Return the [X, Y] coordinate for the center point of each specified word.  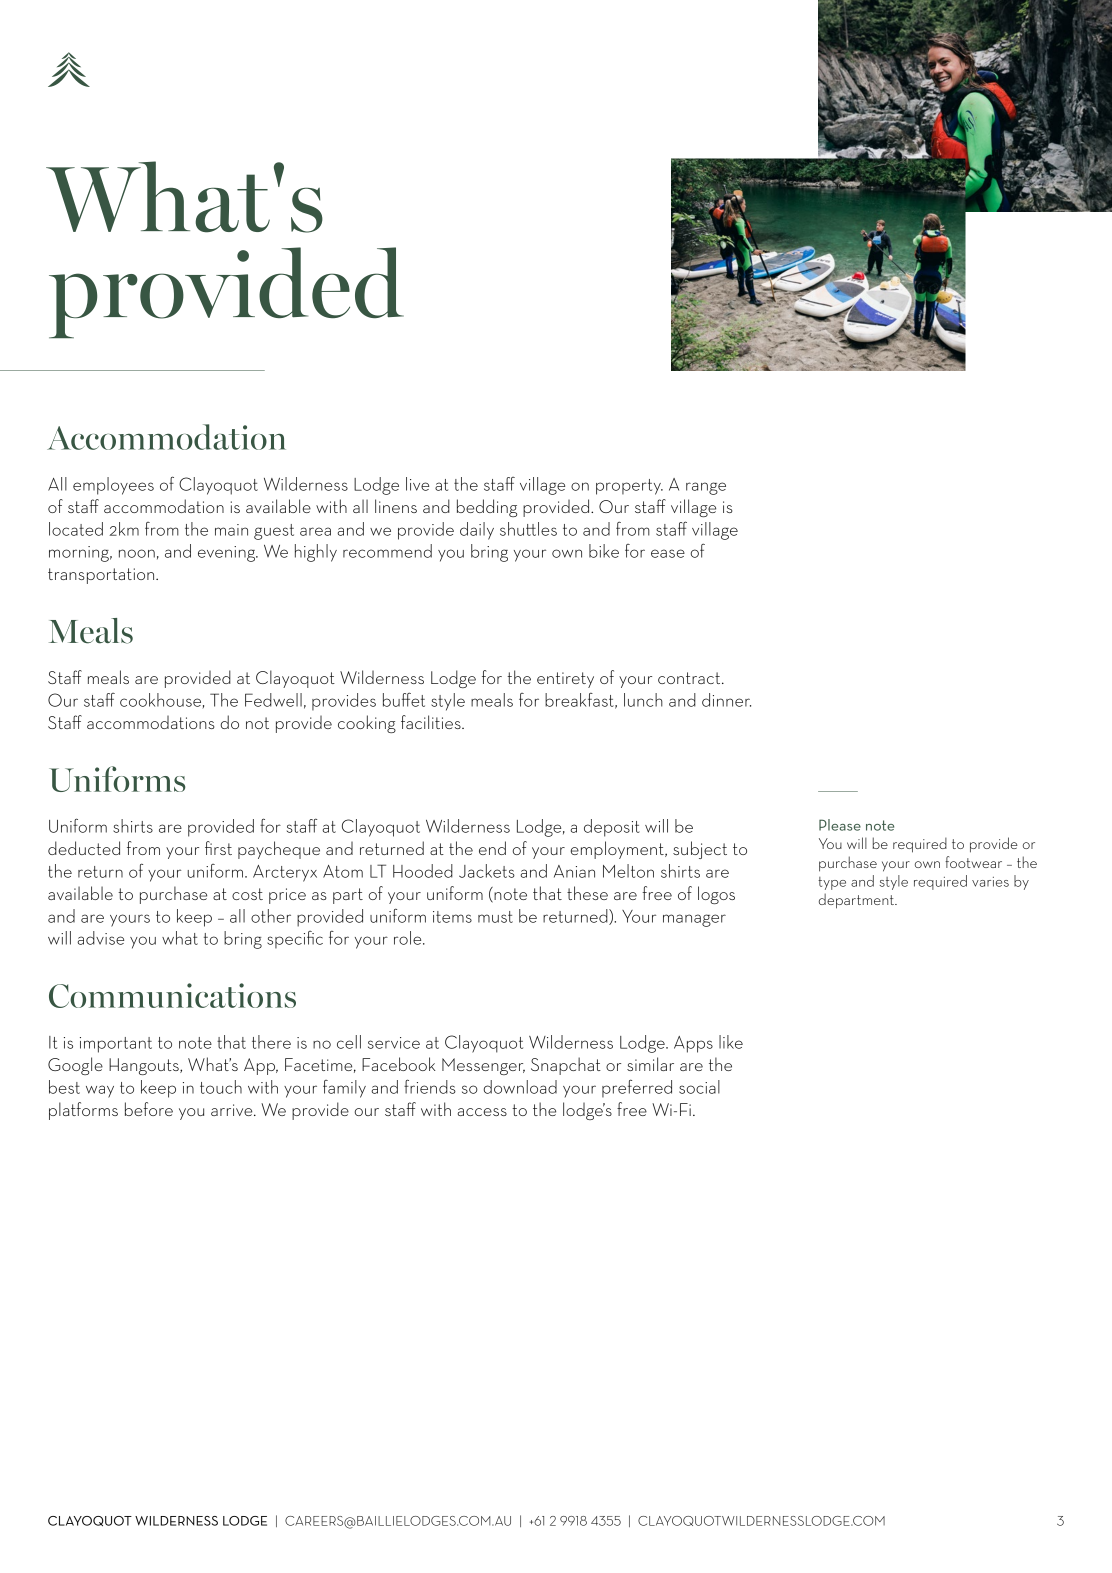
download [520, 1087]
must [495, 917]
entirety [565, 680]
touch [221, 1087]
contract [690, 678]
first [218, 848]
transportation [102, 576]
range [706, 488]
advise [100, 938]
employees [113, 486]
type [832, 883]
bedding [487, 508]
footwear [973, 862]
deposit [612, 828]
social [699, 1087]
